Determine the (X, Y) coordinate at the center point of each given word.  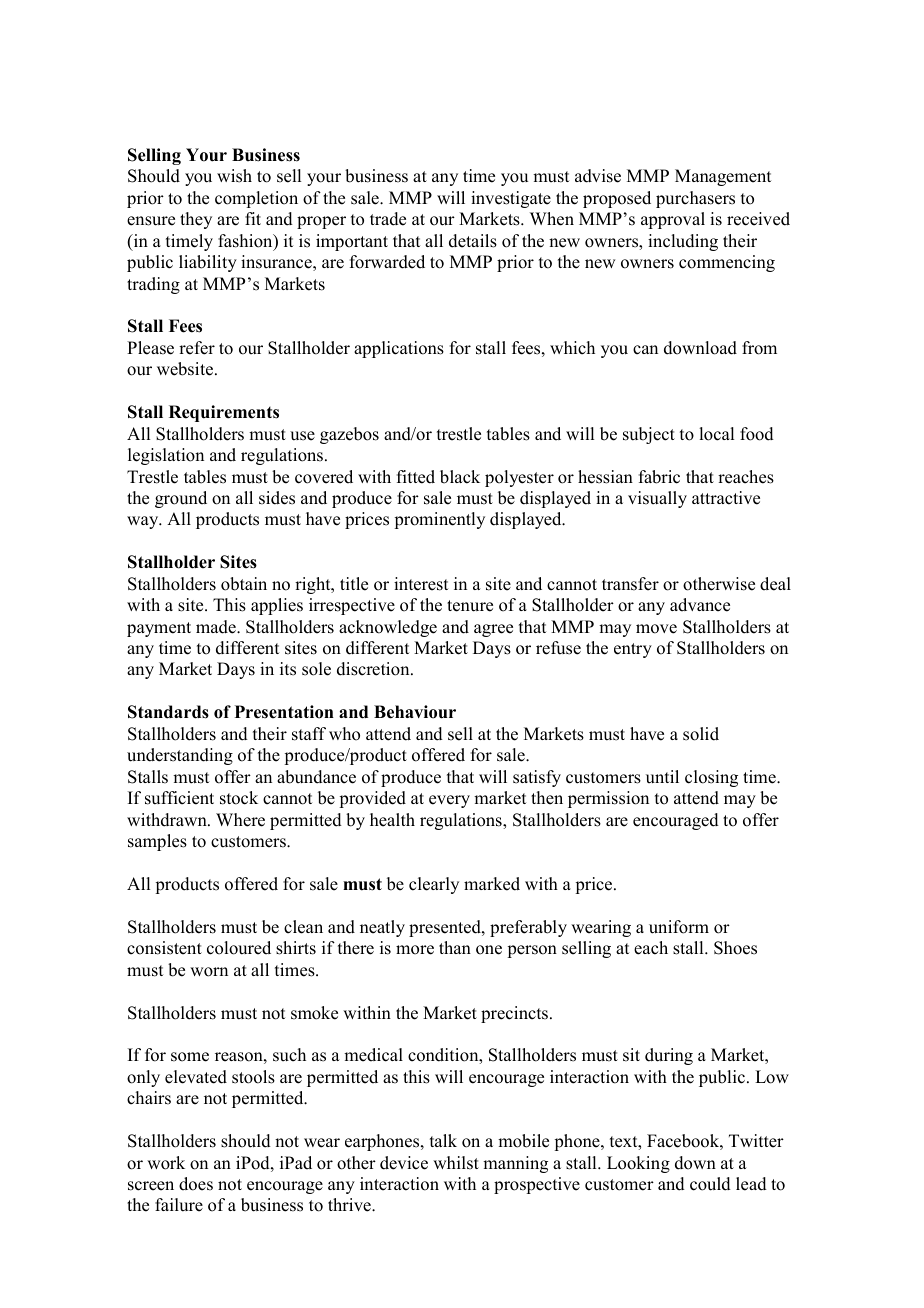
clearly (434, 885)
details (473, 241)
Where (240, 820)
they (196, 220)
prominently (439, 520)
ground (181, 499)
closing (711, 778)
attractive (726, 498)
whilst (456, 1163)
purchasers (695, 199)
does (196, 1184)
